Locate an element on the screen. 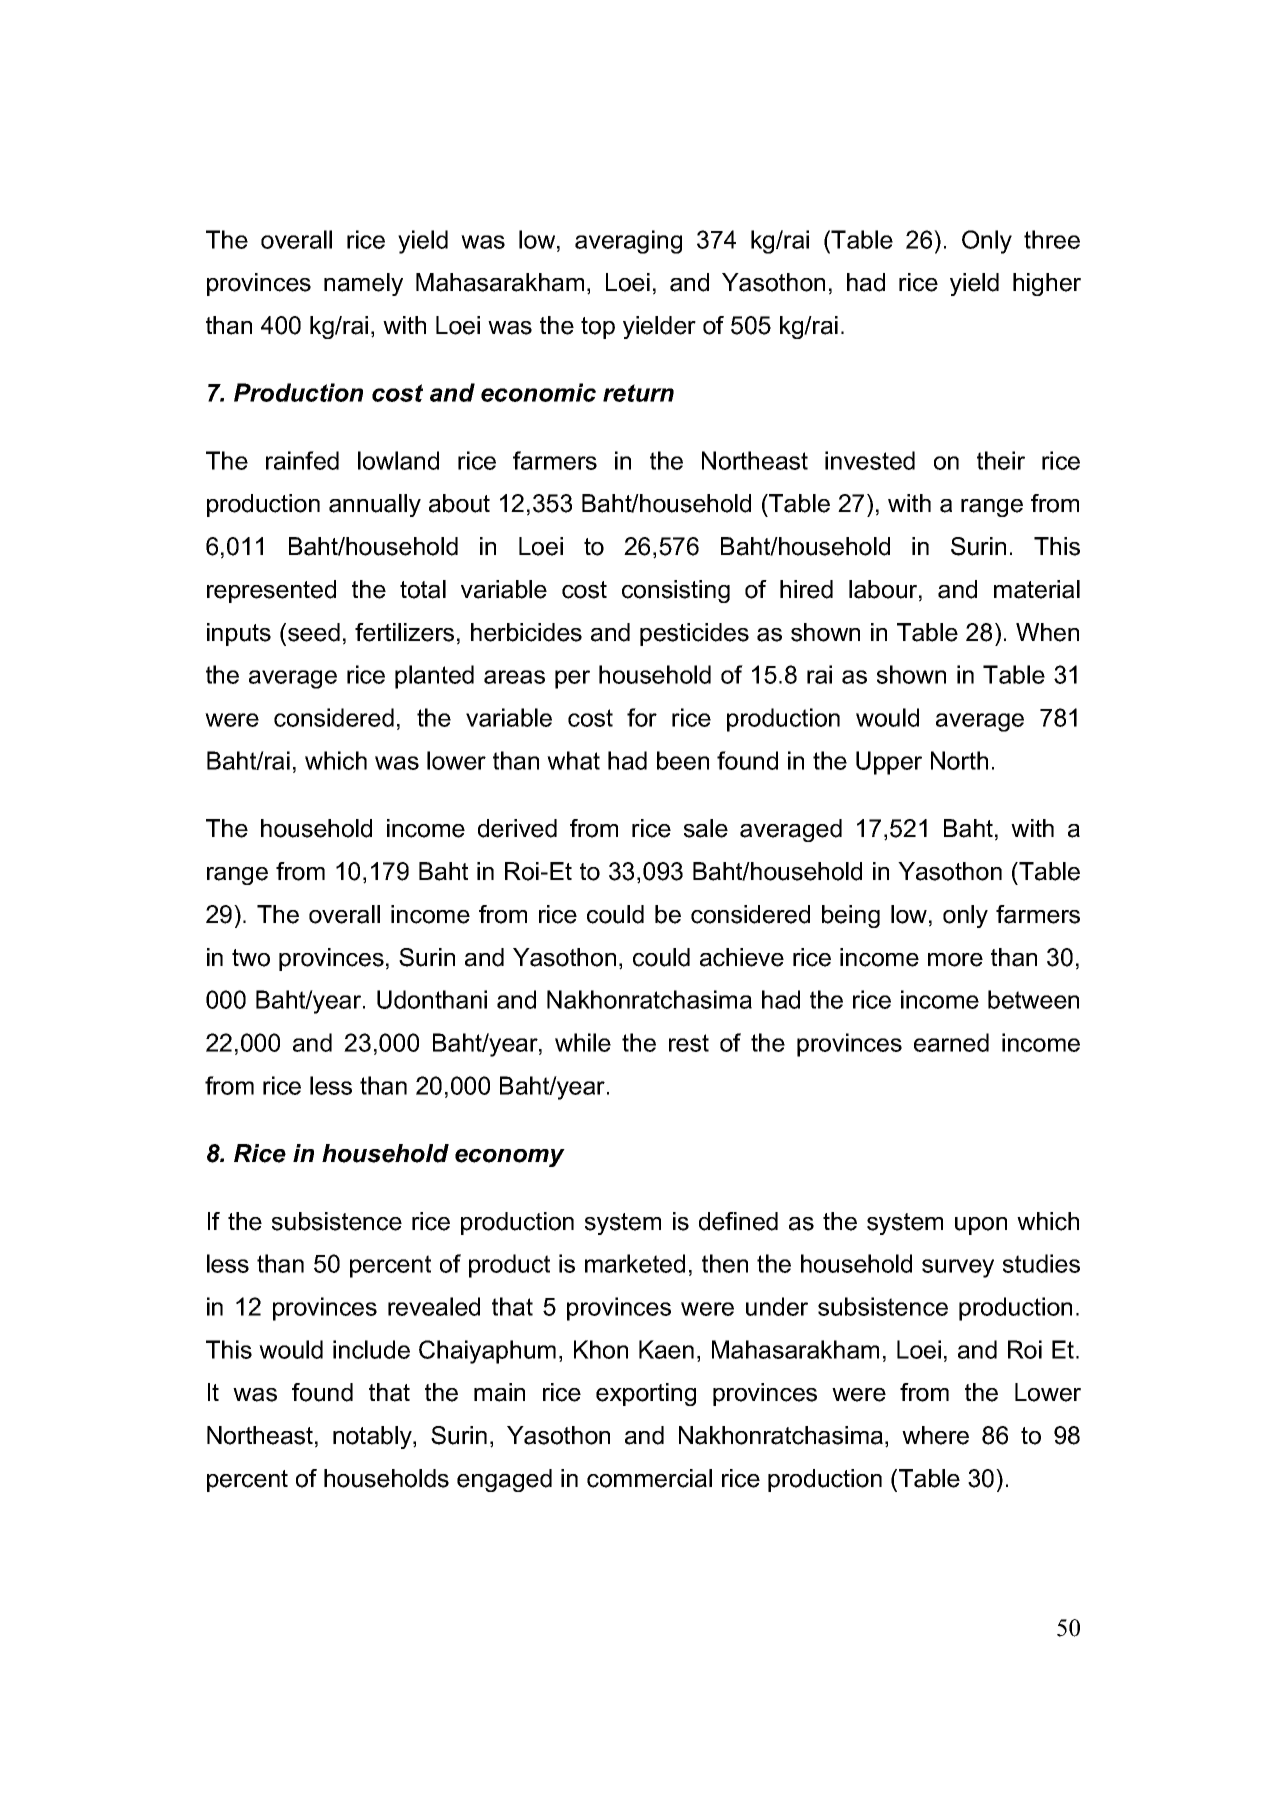 The width and height of the screenshot is (1267, 1793). economy is located at coordinates (510, 1158).
